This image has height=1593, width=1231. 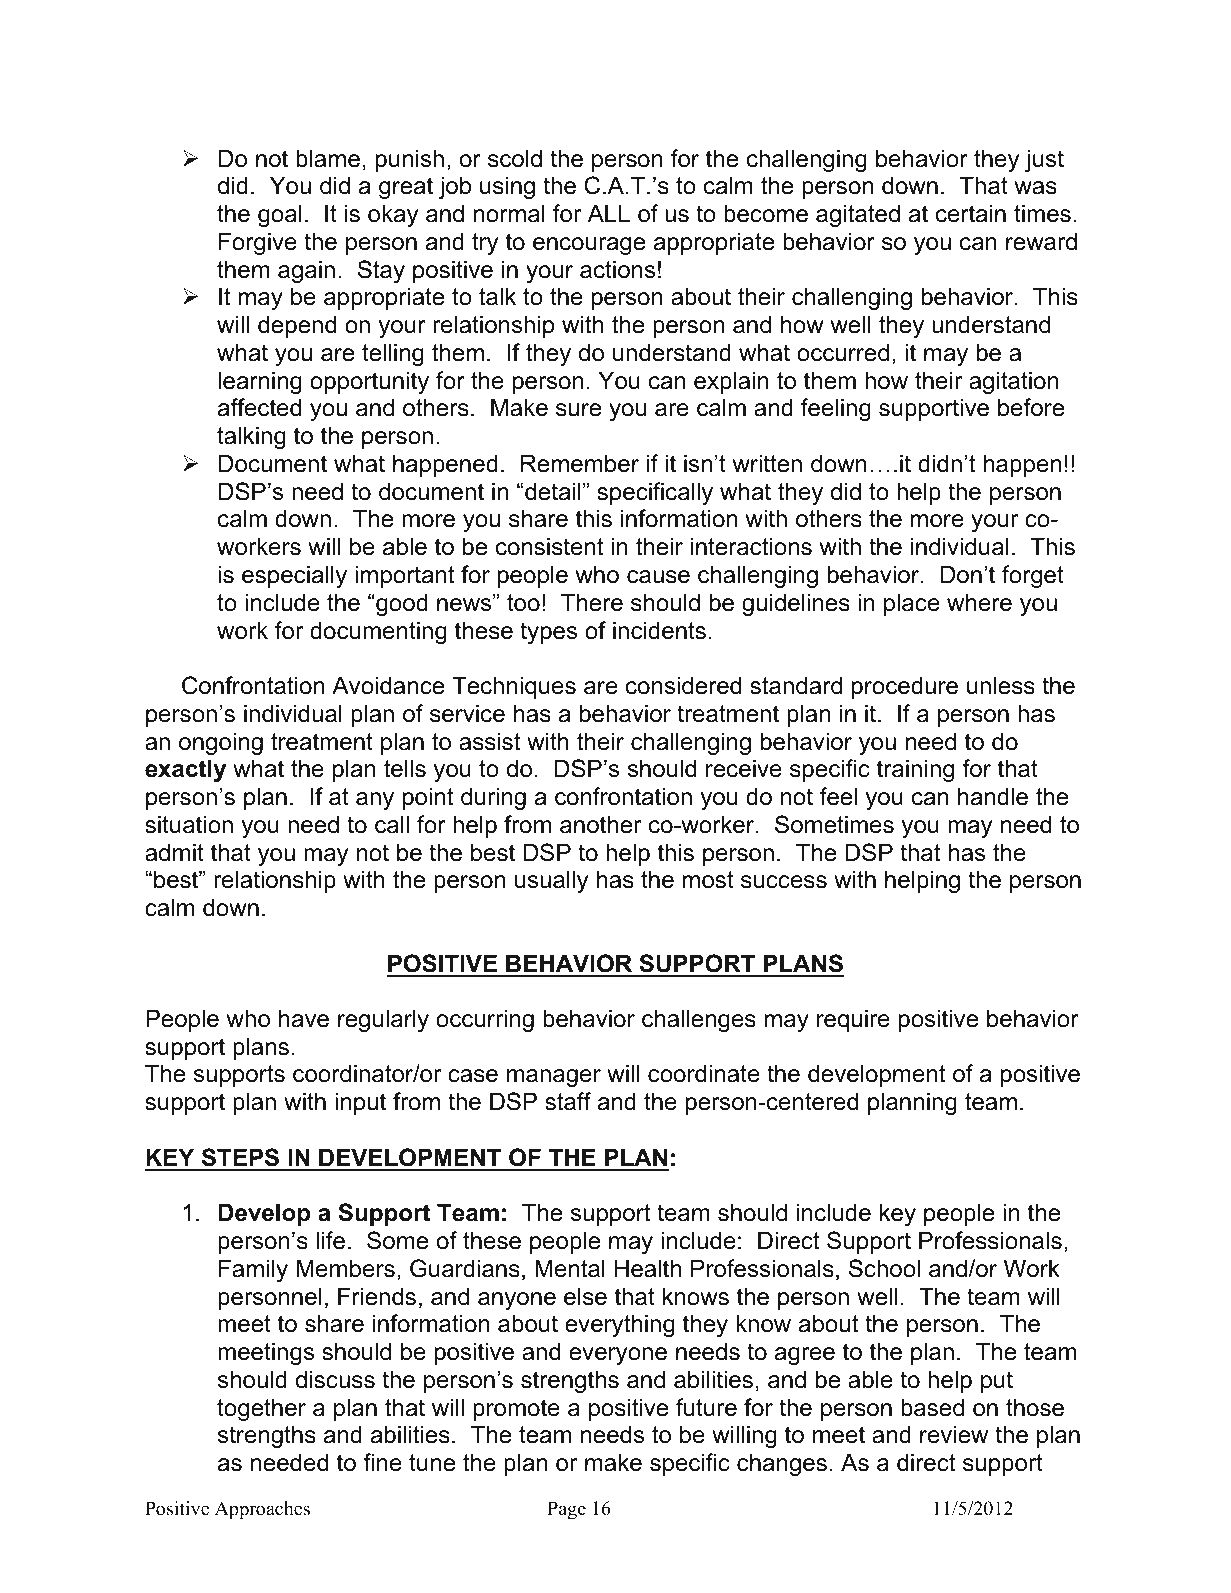 What do you see at coordinates (262, 1510) in the image?
I see `Approaches` at bounding box center [262, 1510].
